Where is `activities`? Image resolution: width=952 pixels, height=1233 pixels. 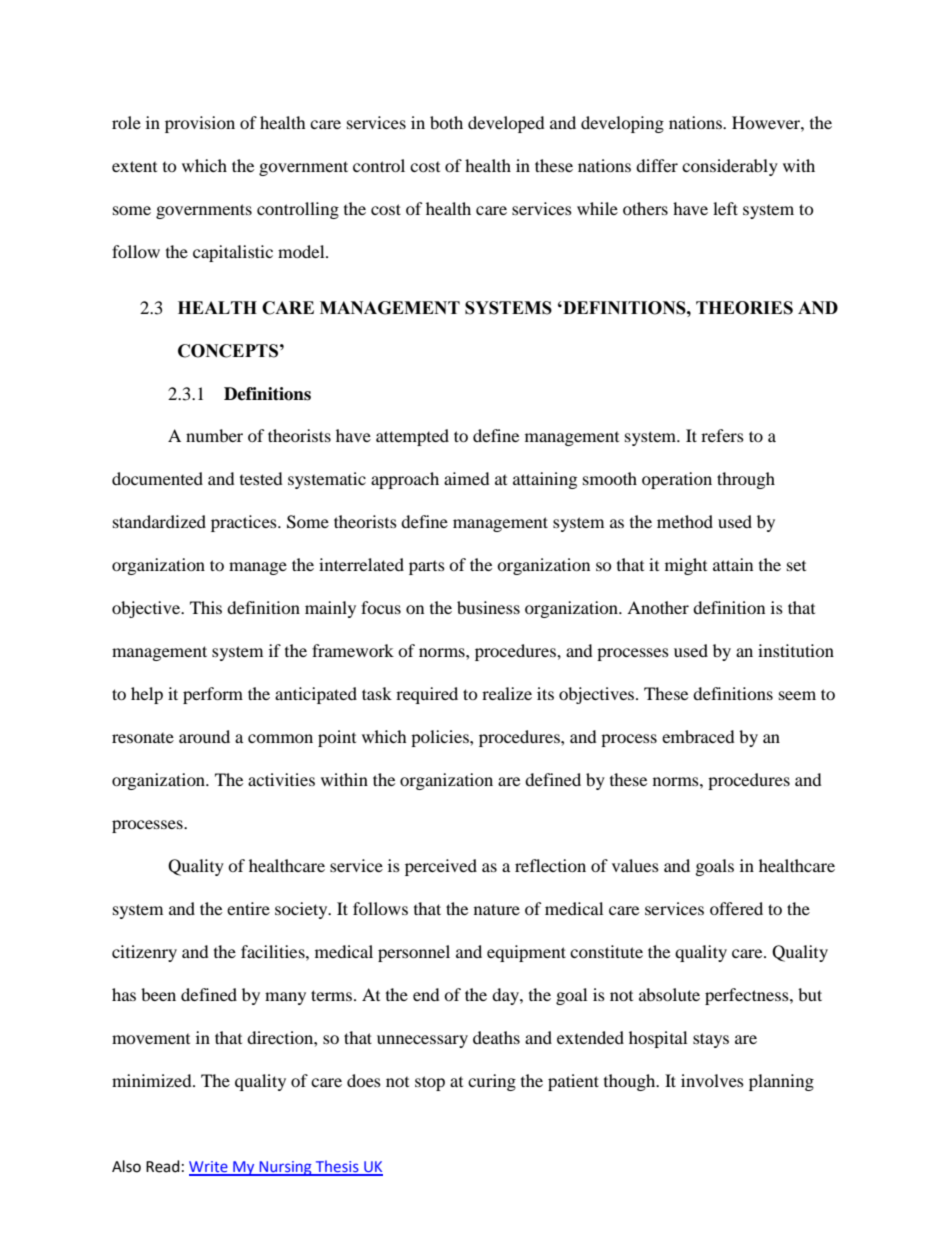 activities is located at coordinates (281, 779).
